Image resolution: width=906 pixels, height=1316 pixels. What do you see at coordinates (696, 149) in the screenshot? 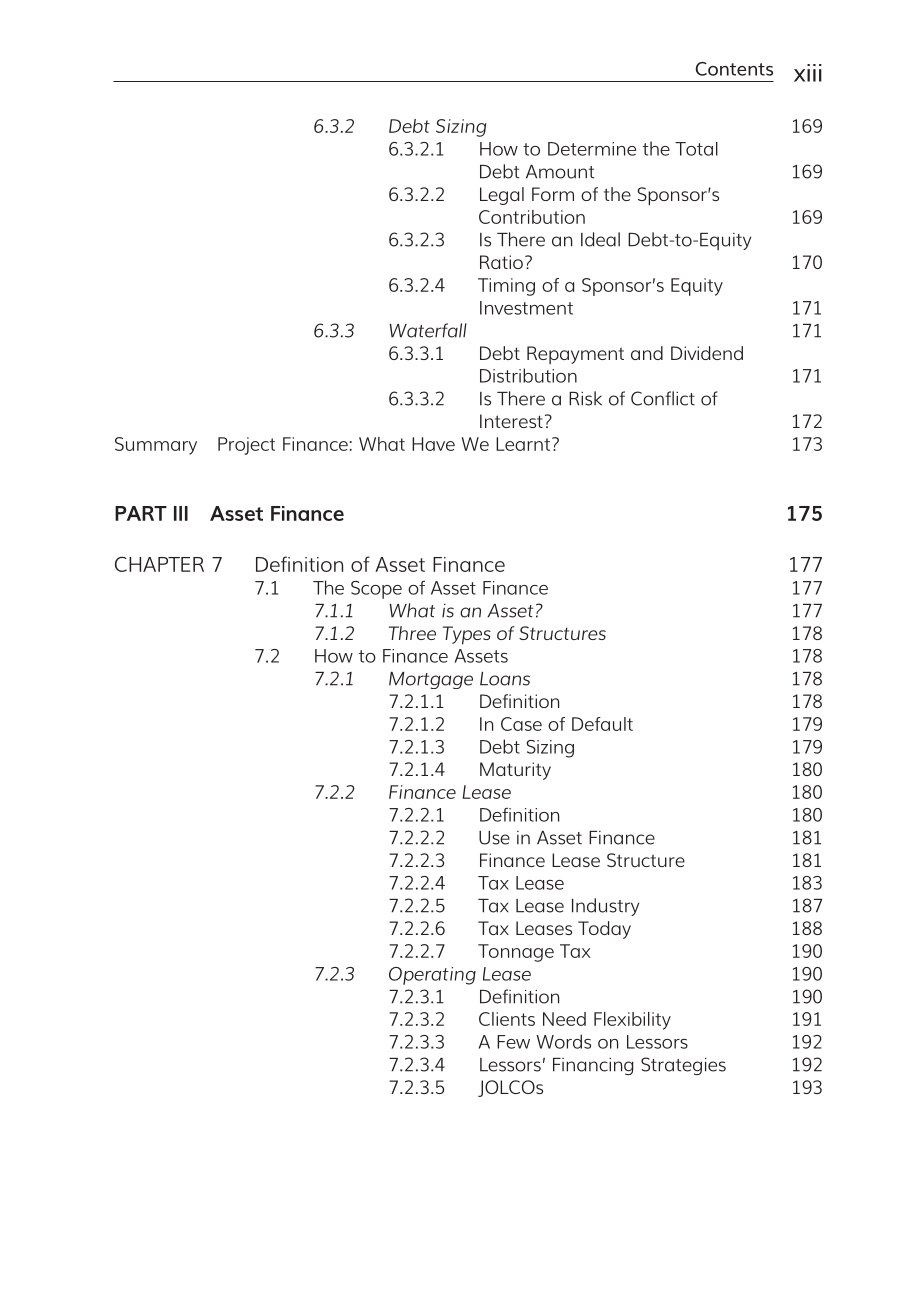
I see `Total` at bounding box center [696, 149].
